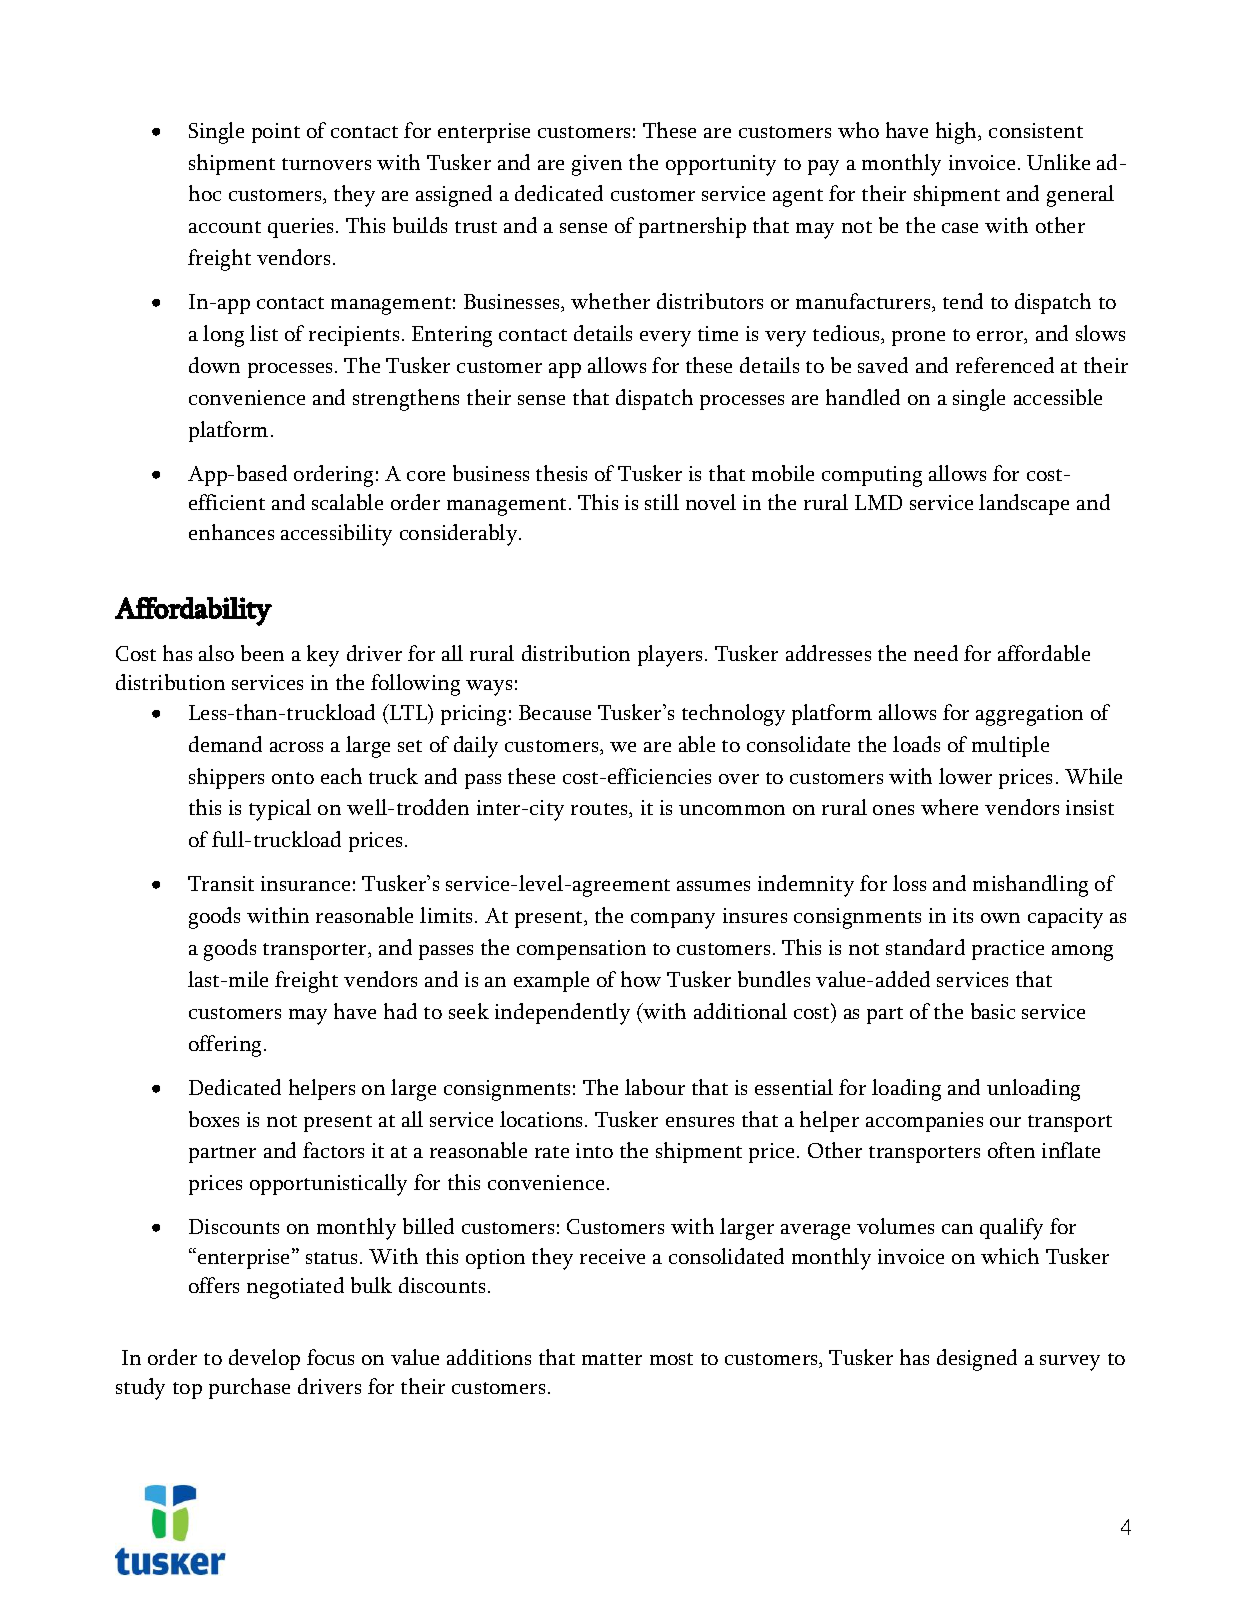 The width and height of the image is (1248, 1614). I want to click on matter, so click(612, 1359).
